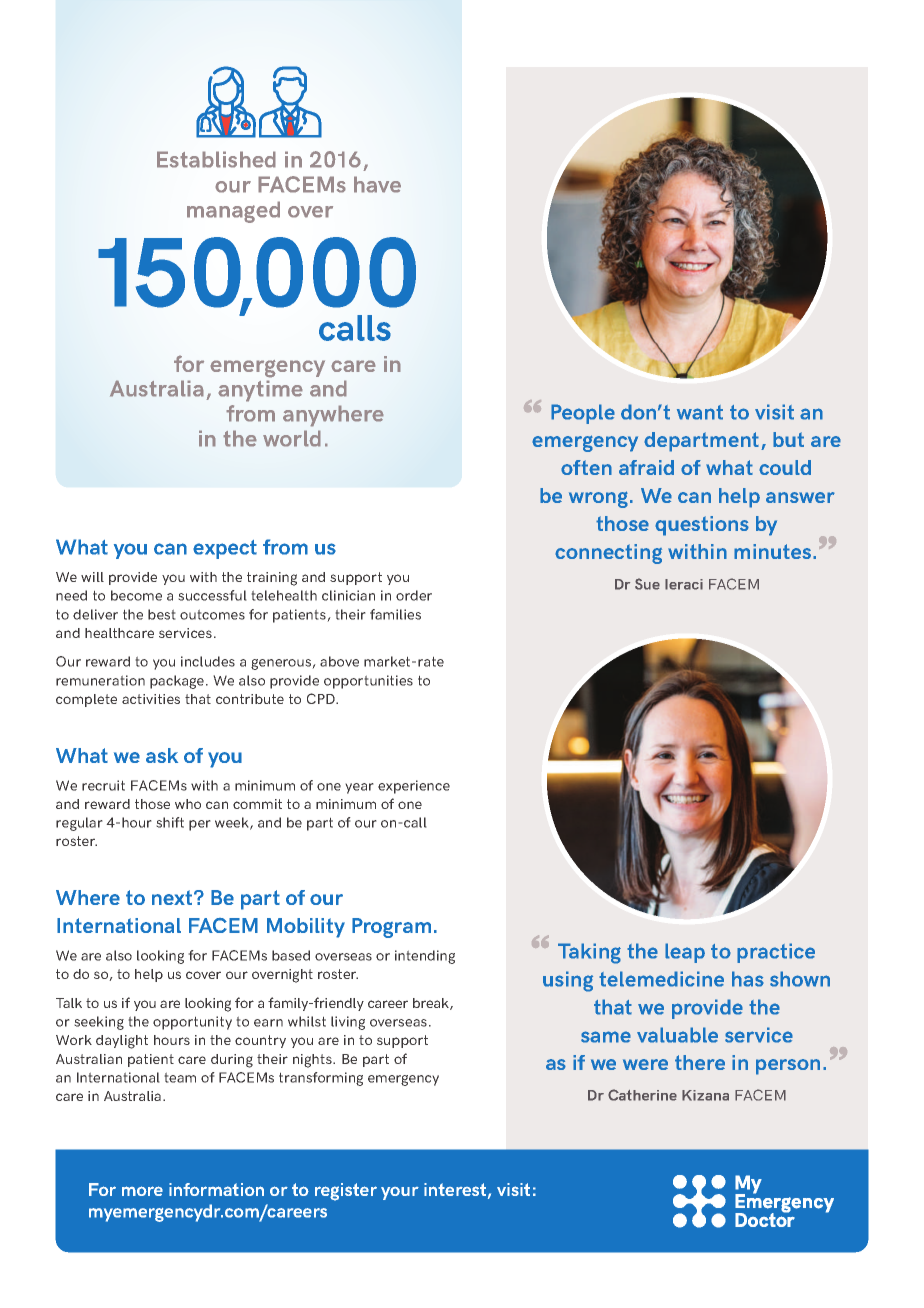 This image has width=924, height=1308. I want to click on more, so click(142, 1191).
